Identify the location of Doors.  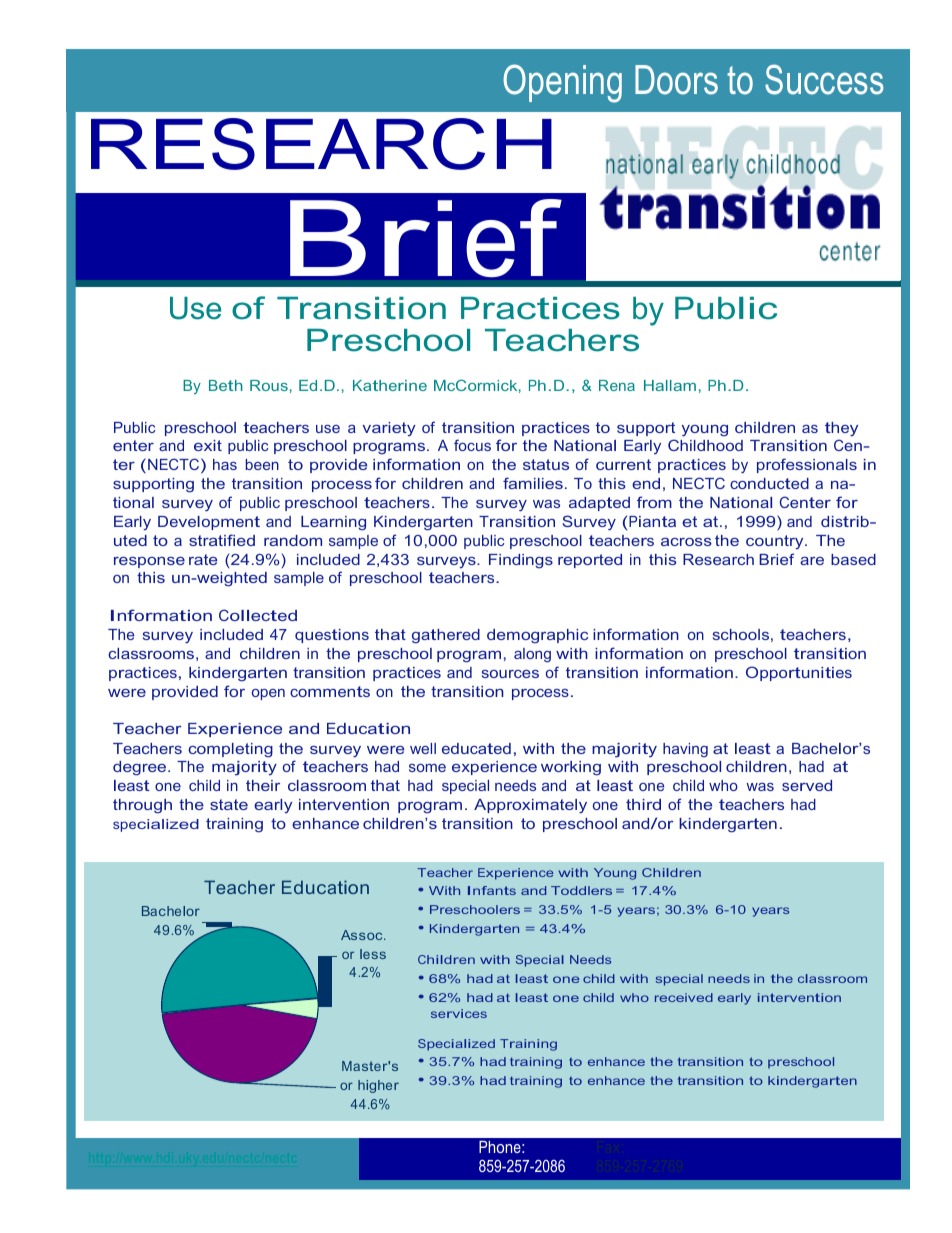
(676, 80).
